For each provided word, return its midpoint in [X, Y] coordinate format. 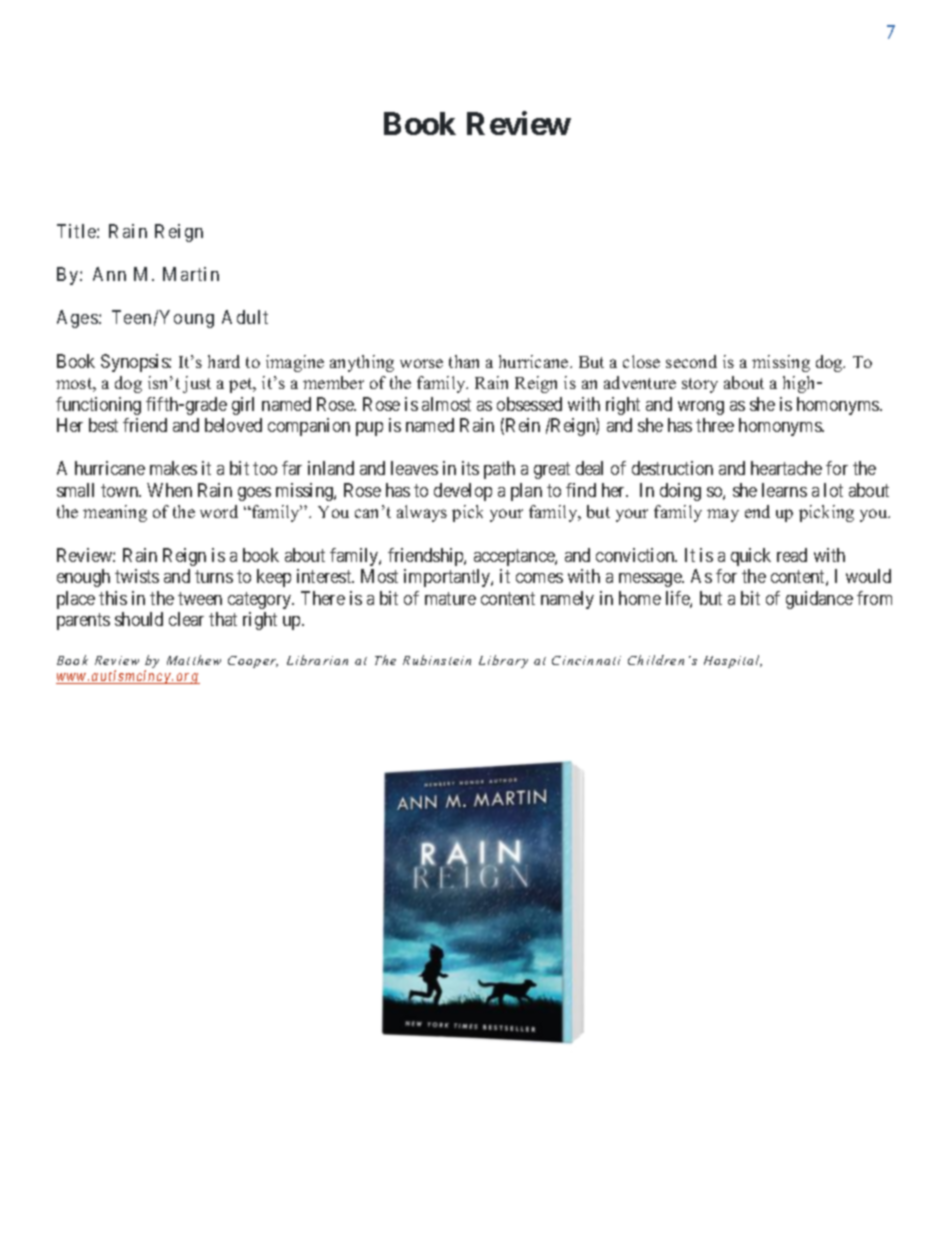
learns [784, 490]
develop [463, 492]
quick [751, 557]
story [700, 385]
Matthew [194, 660]
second [691, 361]
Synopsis [135, 363]
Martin [191, 274]
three [715, 425]
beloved [233, 425]
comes [539, 578]
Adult [245, 317]
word [219, 511]
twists [137, 576]
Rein [523, 425]
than [464, 361]
